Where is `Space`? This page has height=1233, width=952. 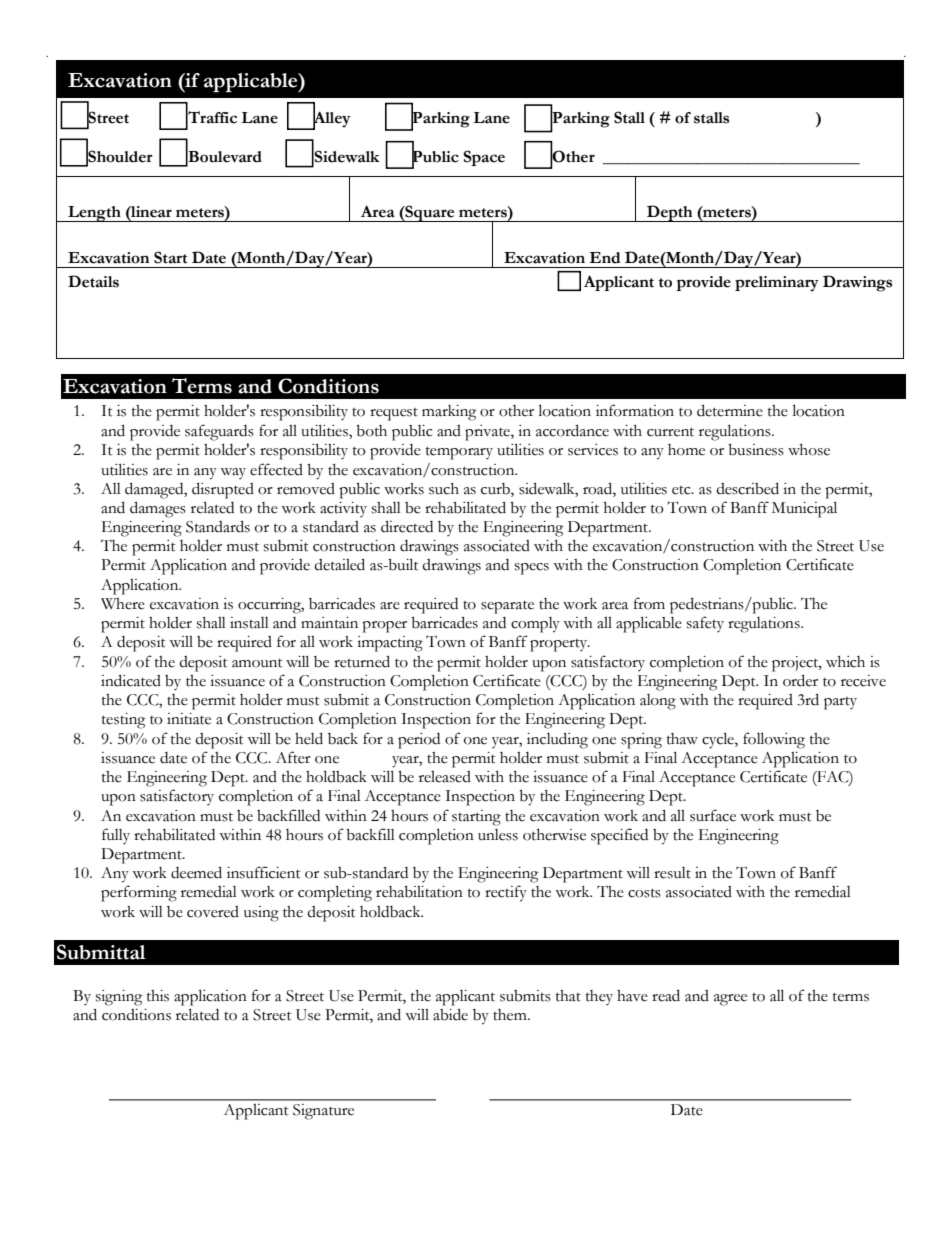 Space is located at coordinates (484, 158).
